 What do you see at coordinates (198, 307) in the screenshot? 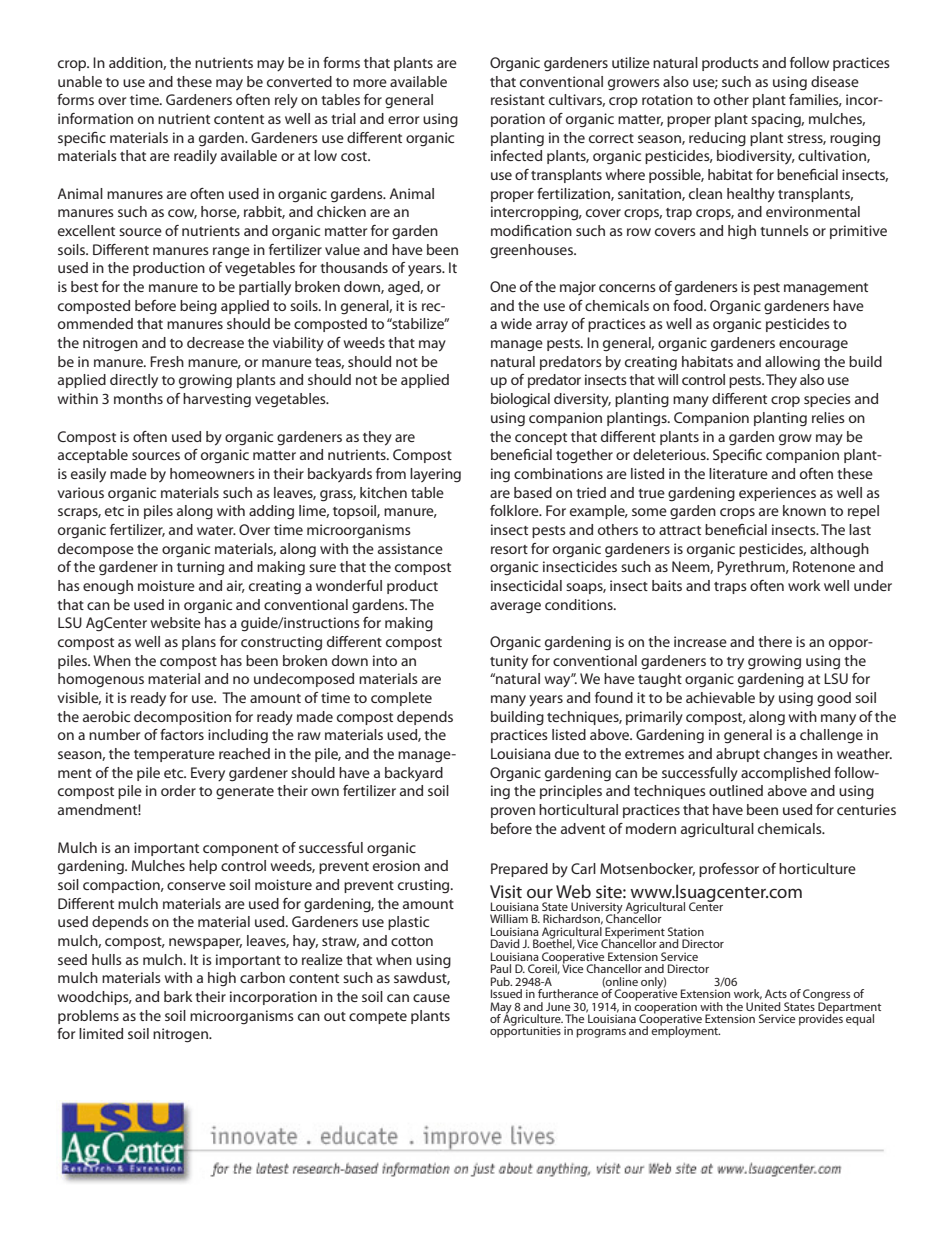
I see `being` at bounding box center [198, 307].
